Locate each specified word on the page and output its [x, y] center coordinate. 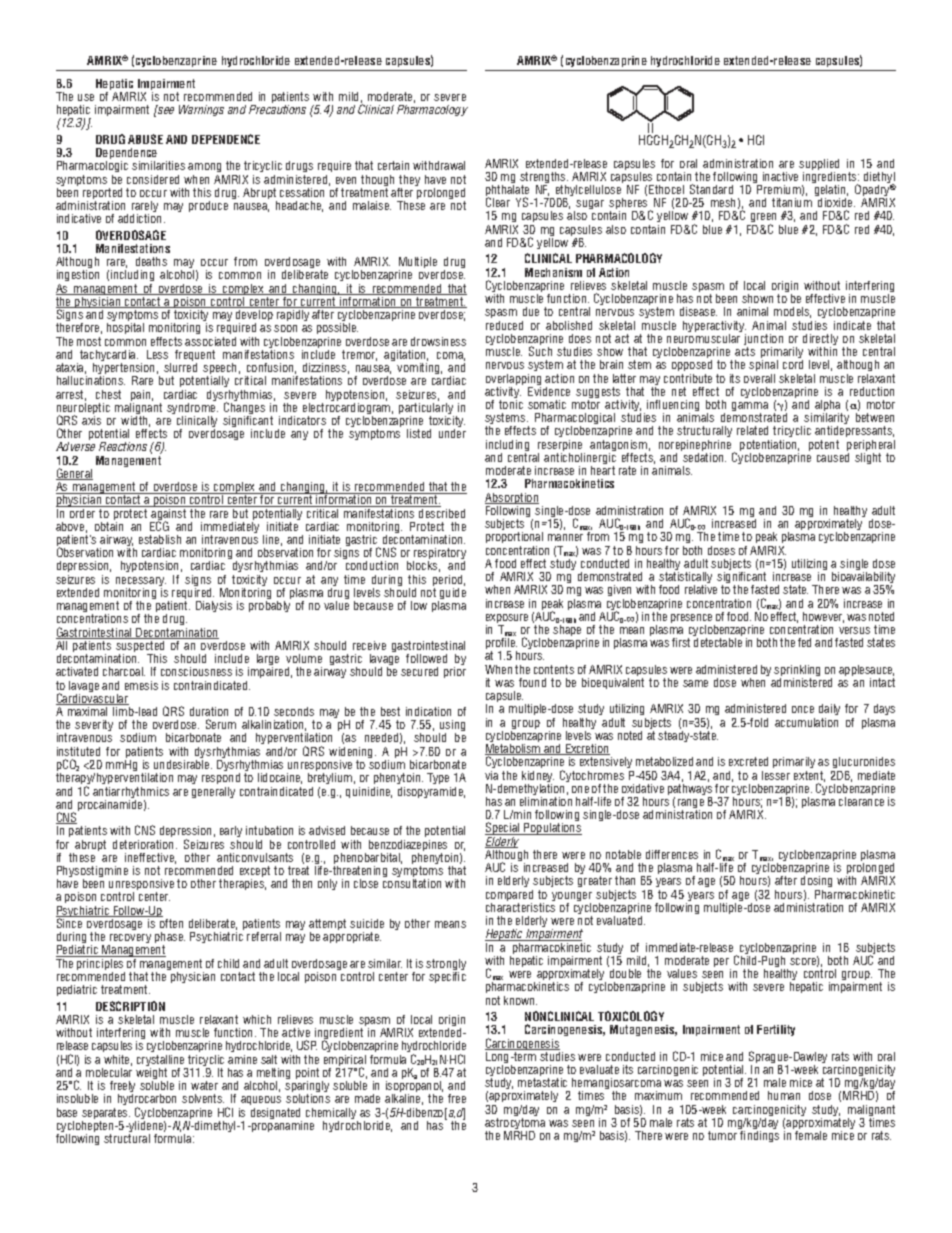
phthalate [507, 192]
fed [804, 642]
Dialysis [214, 606]
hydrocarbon [147, 1101]
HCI [756, 140]
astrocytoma [515, 1125]
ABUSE [145, 139]
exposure [507, 620]
